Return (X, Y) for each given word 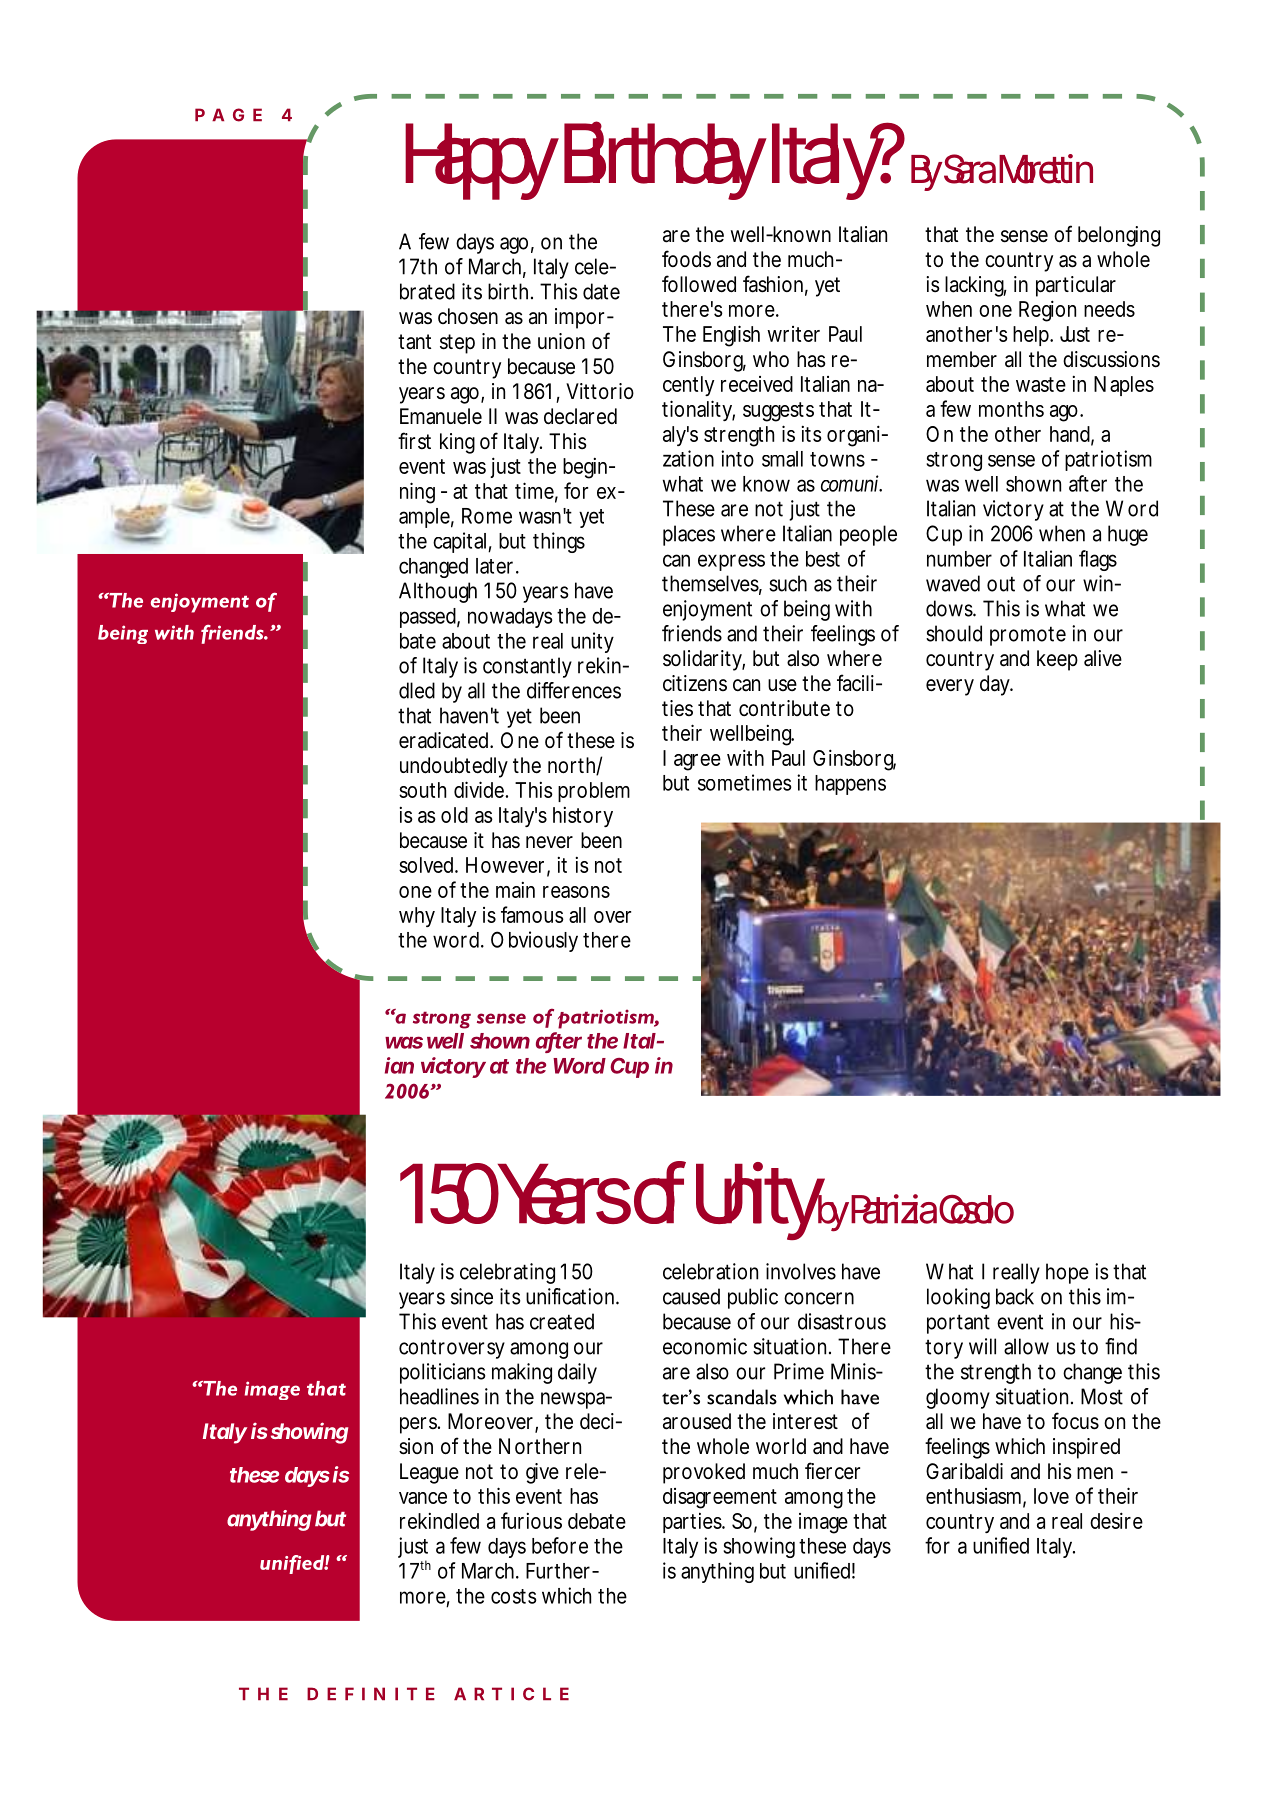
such (788, 583)
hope (1067, 1273)
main (515, 890)
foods (686, 259)
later (496, 566)
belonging (1119, 236)
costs (514, 1596)
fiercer (832, 1471)
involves (801, 1271)
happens (850, 785)
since (472, 1296)
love (1051, 1496)
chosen (468, 316)
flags (1098, 560)
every (950, 687)
